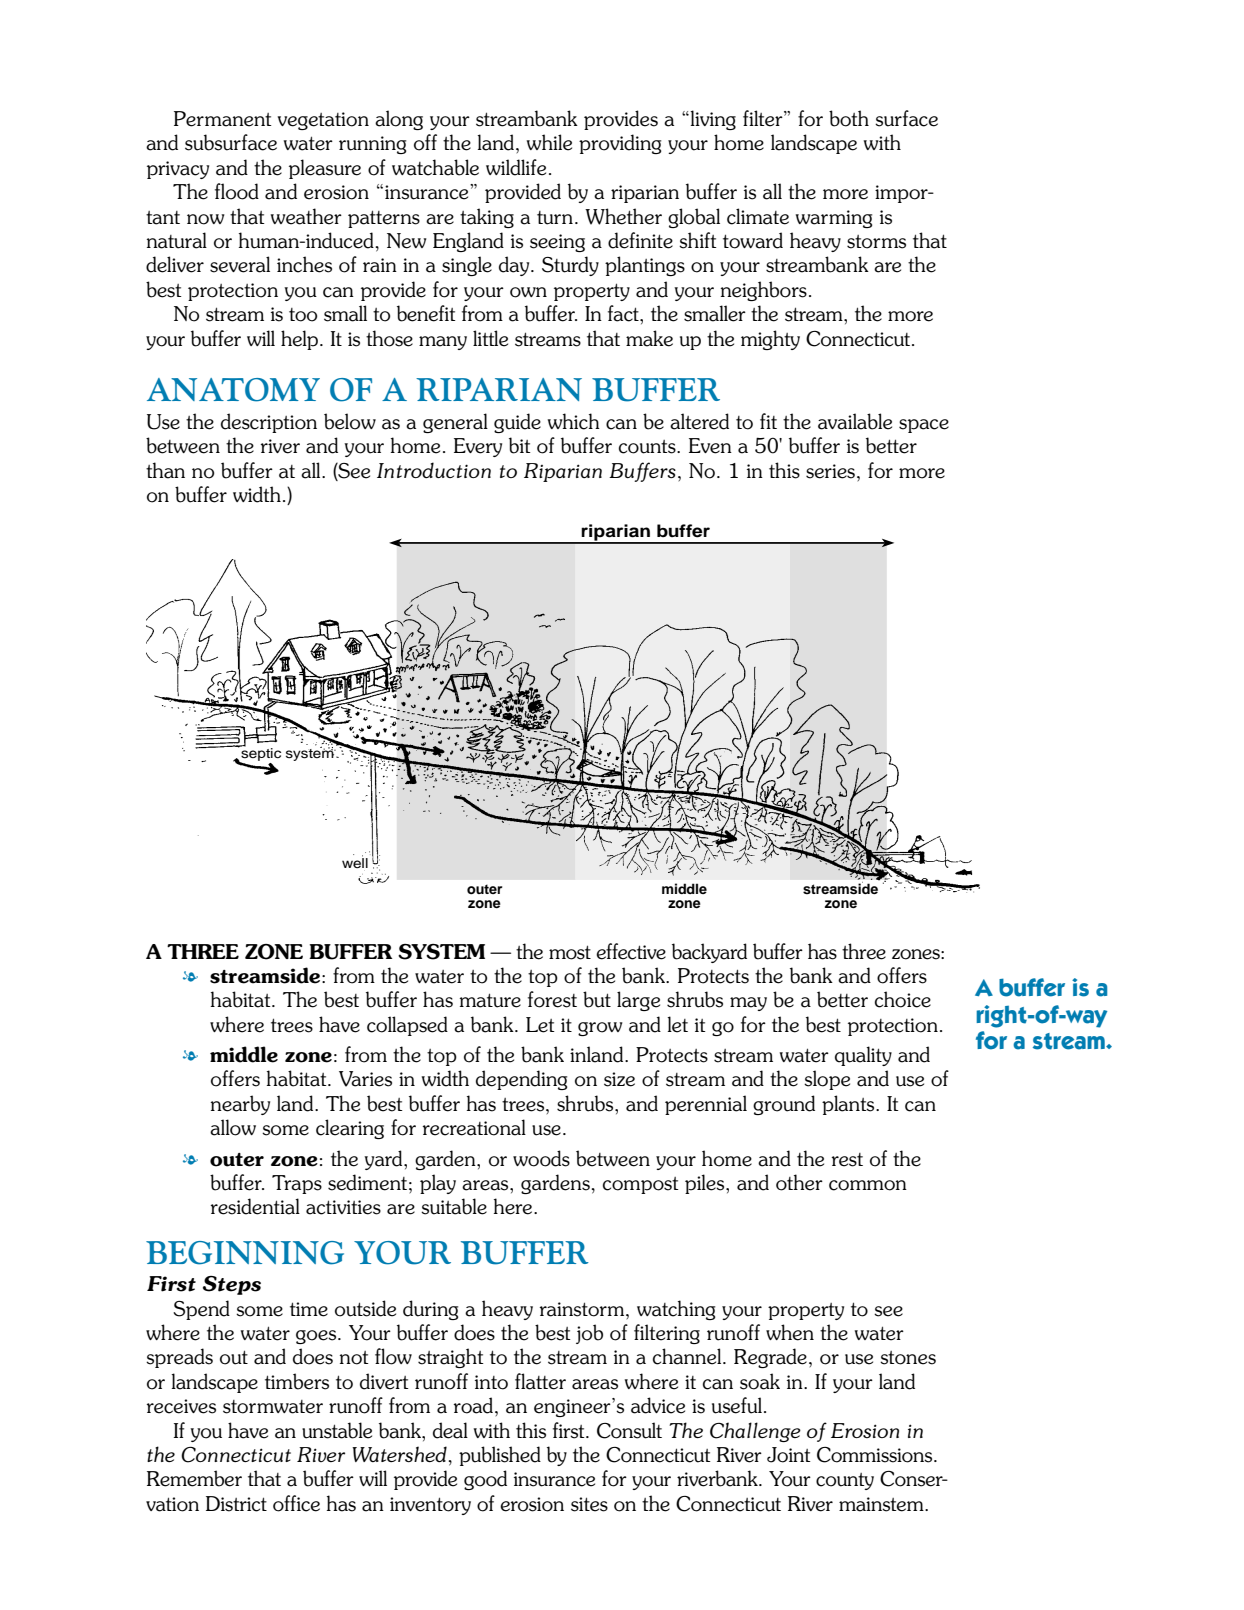 The width and height of the page is (1244, 1610). I want to click on while, so click(549, 142).
